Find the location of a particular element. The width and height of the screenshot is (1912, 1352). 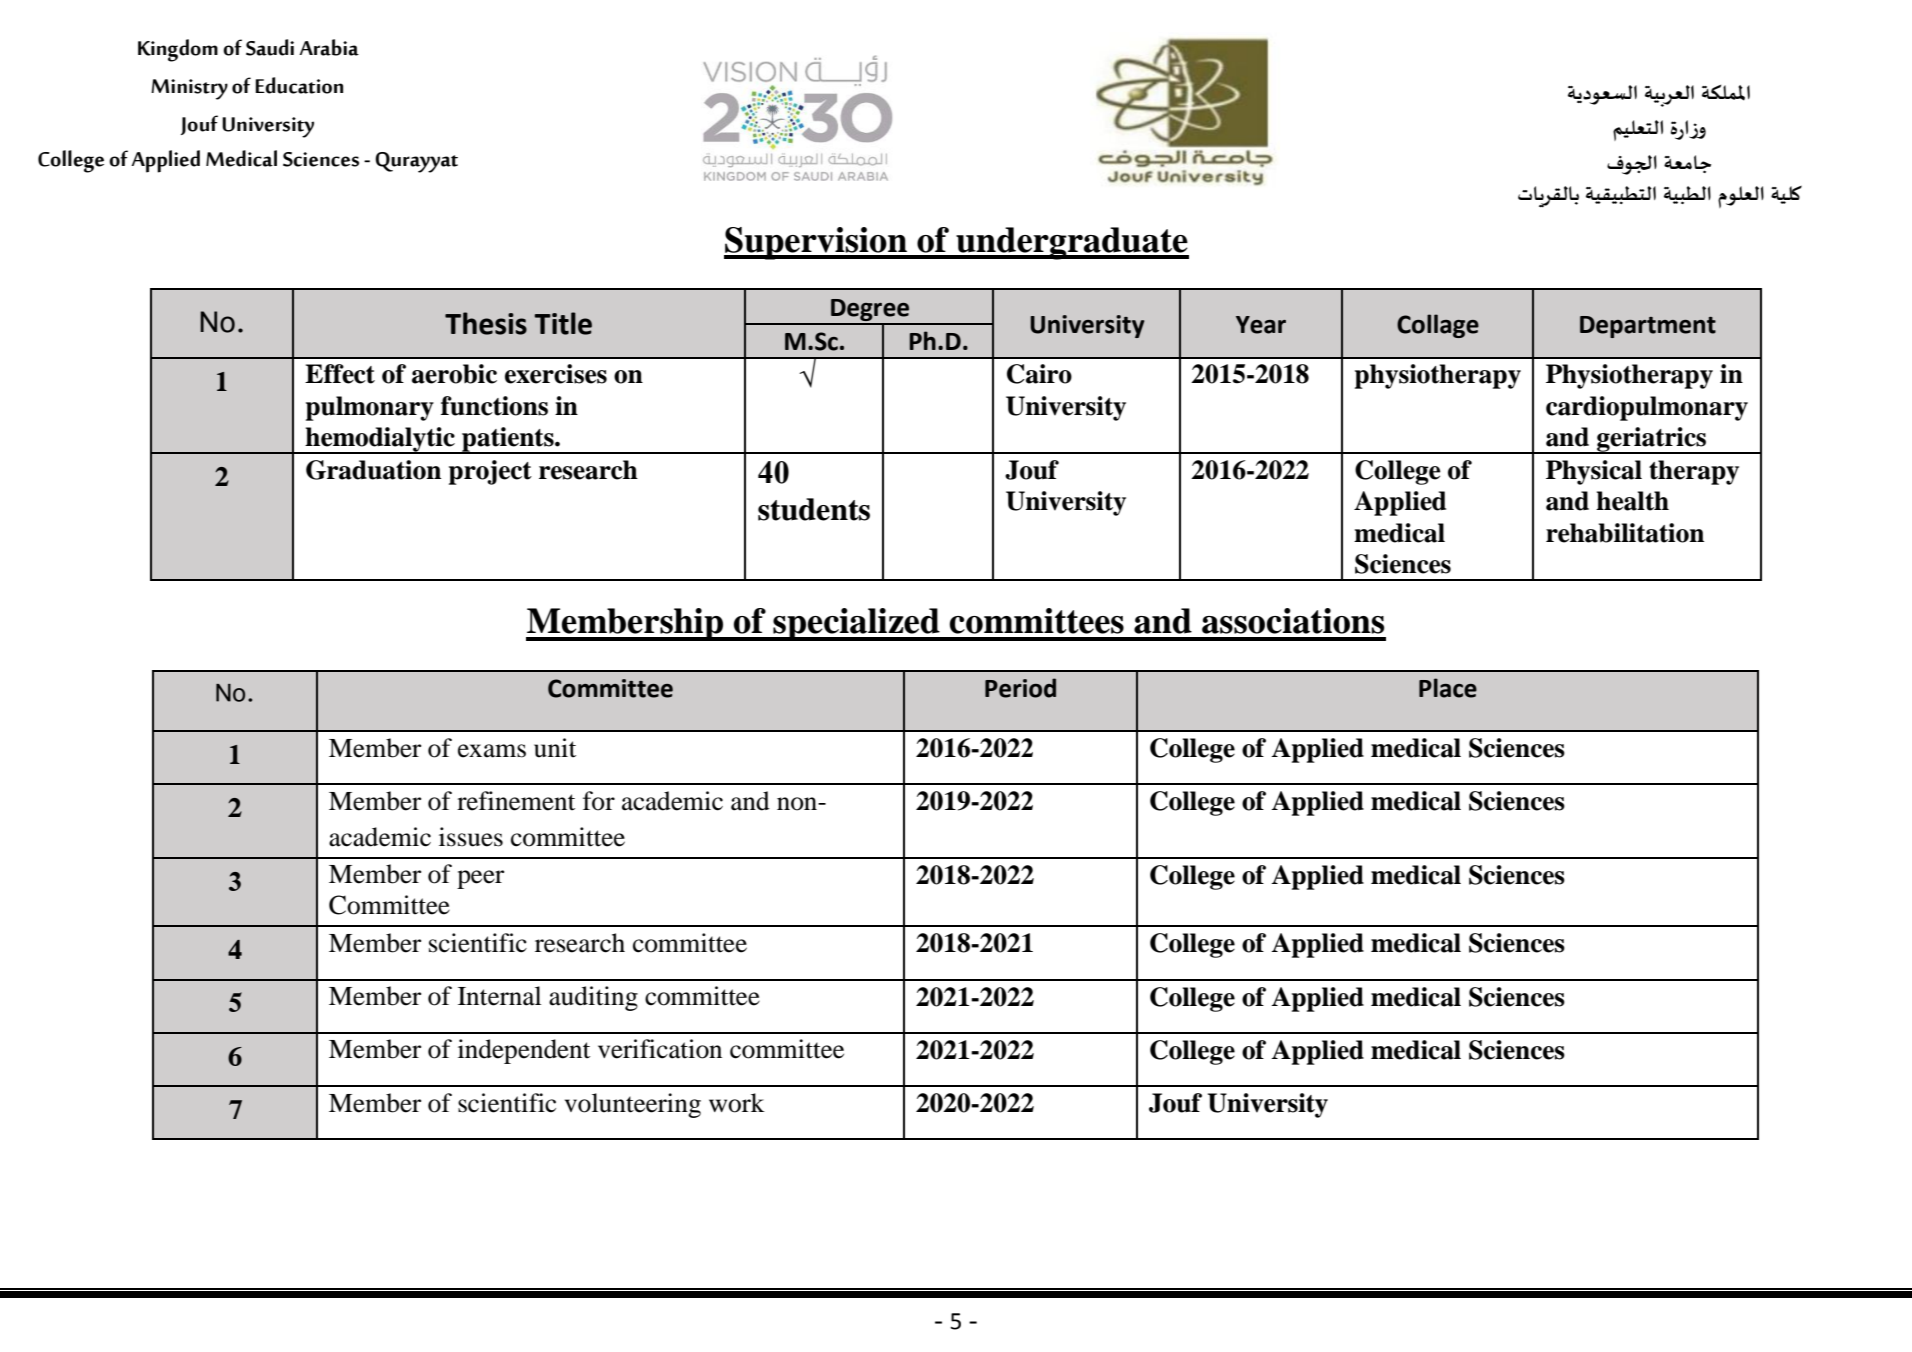

specialized is located at coordinates (856, 624).
